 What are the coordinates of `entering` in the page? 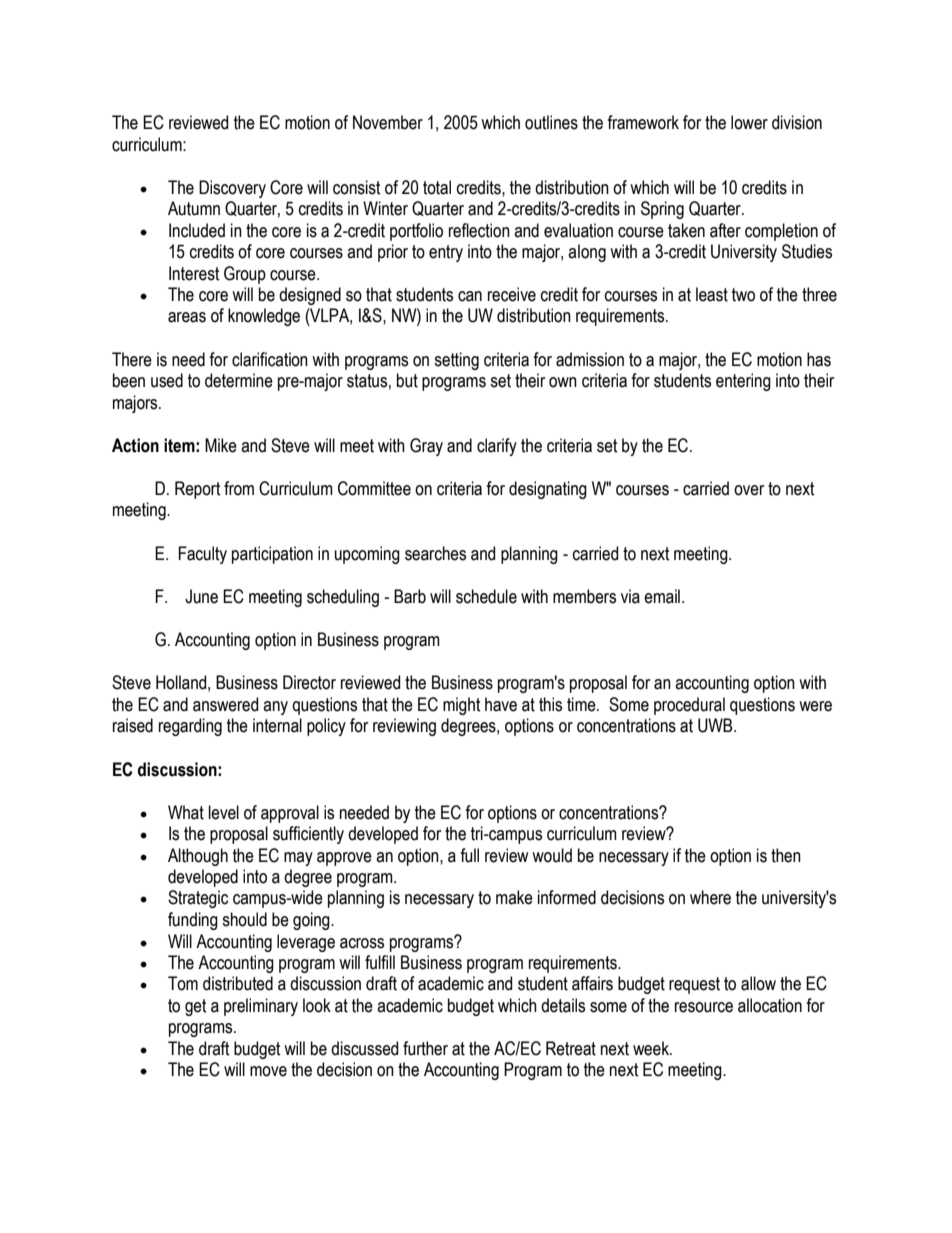 It's located at (743, 382).
